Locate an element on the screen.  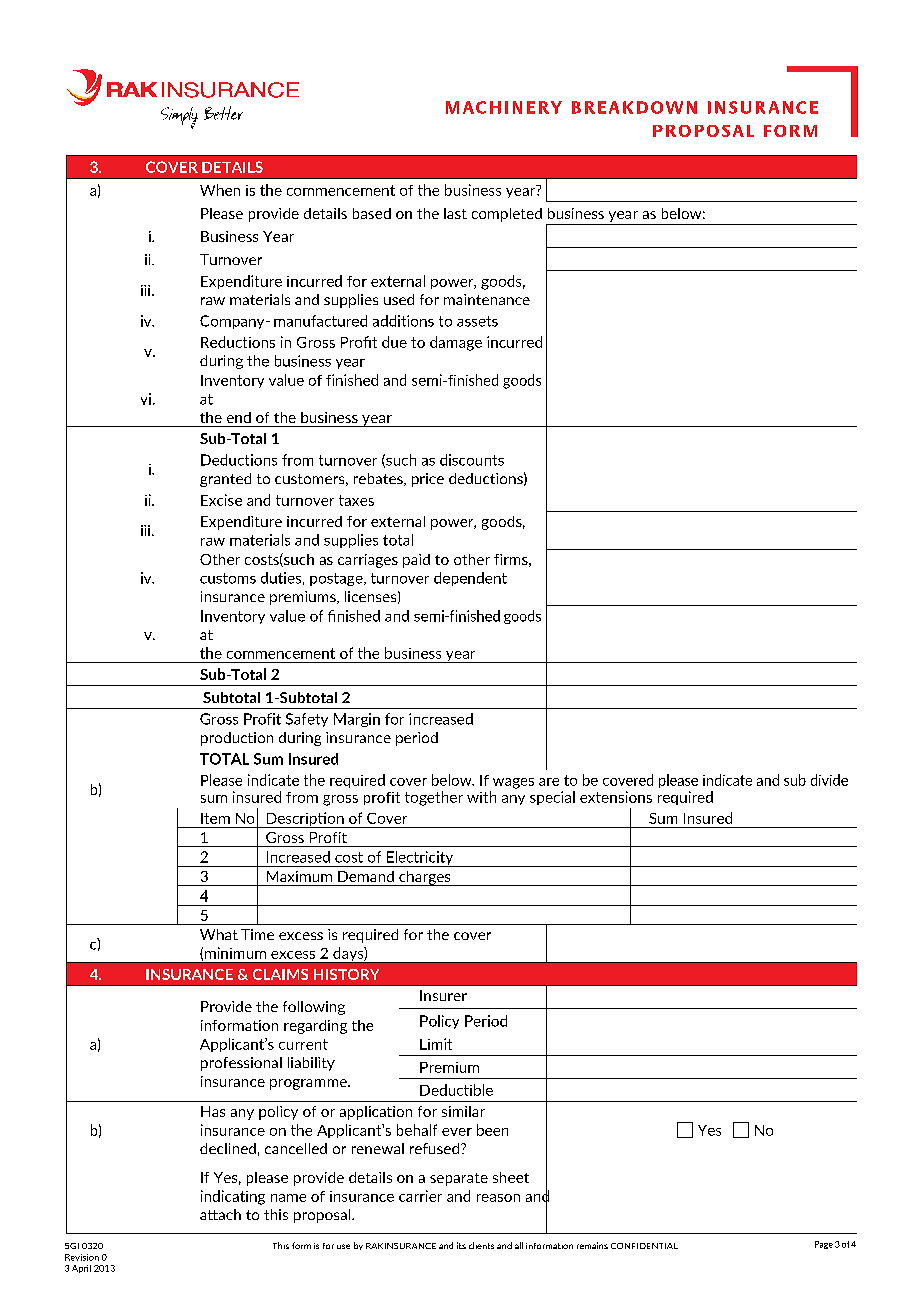
wages is located at coordinates (513, 783).
